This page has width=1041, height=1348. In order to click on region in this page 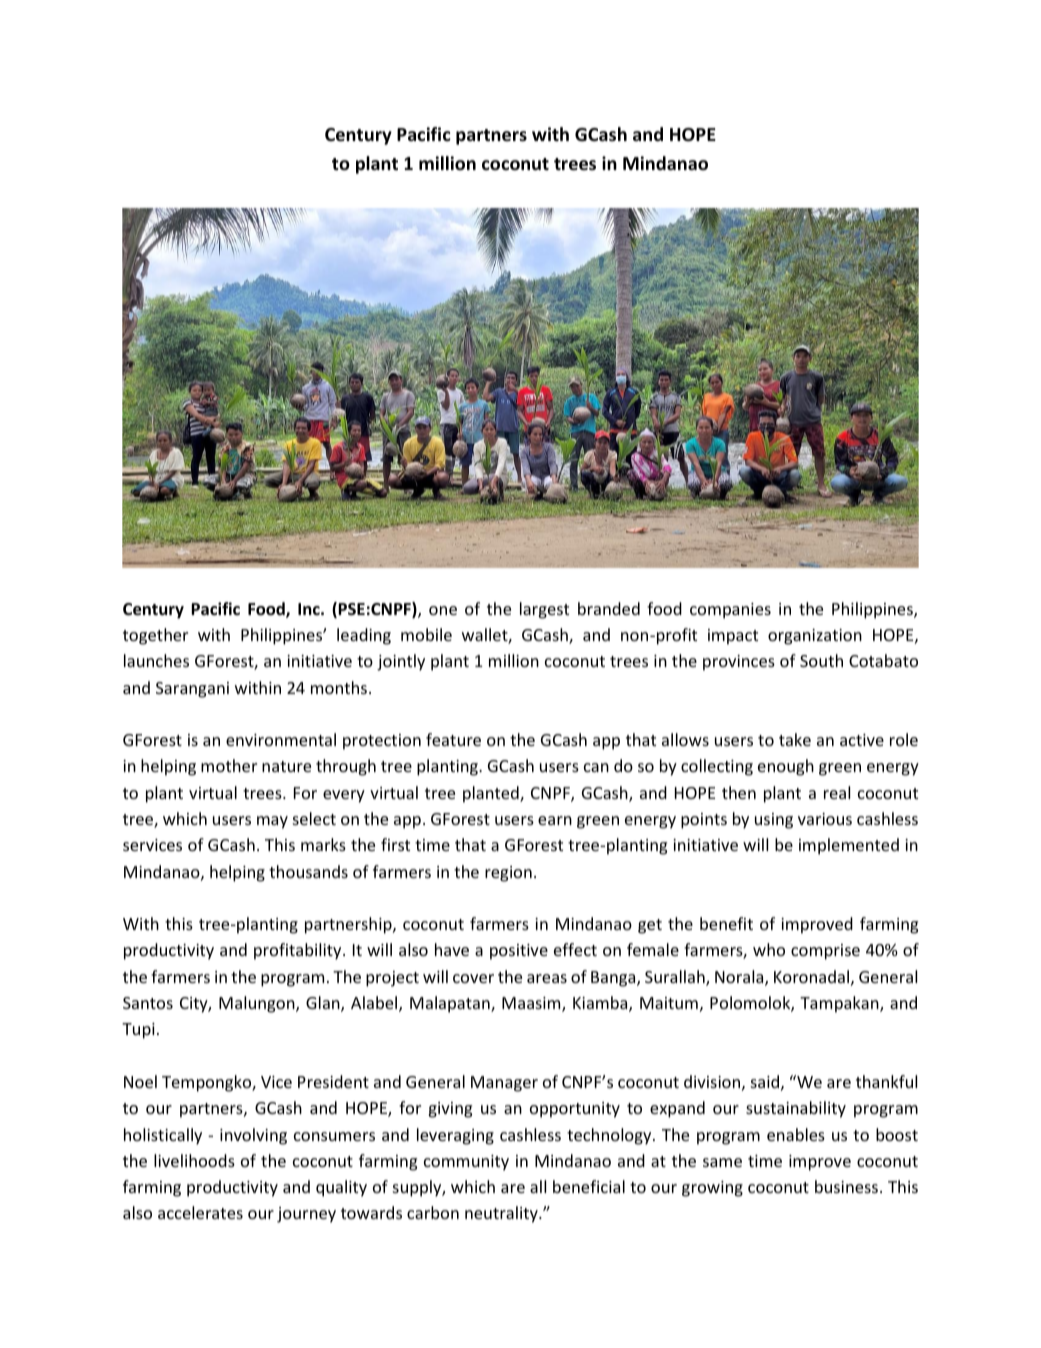, I will do `click(508, 874)`.
